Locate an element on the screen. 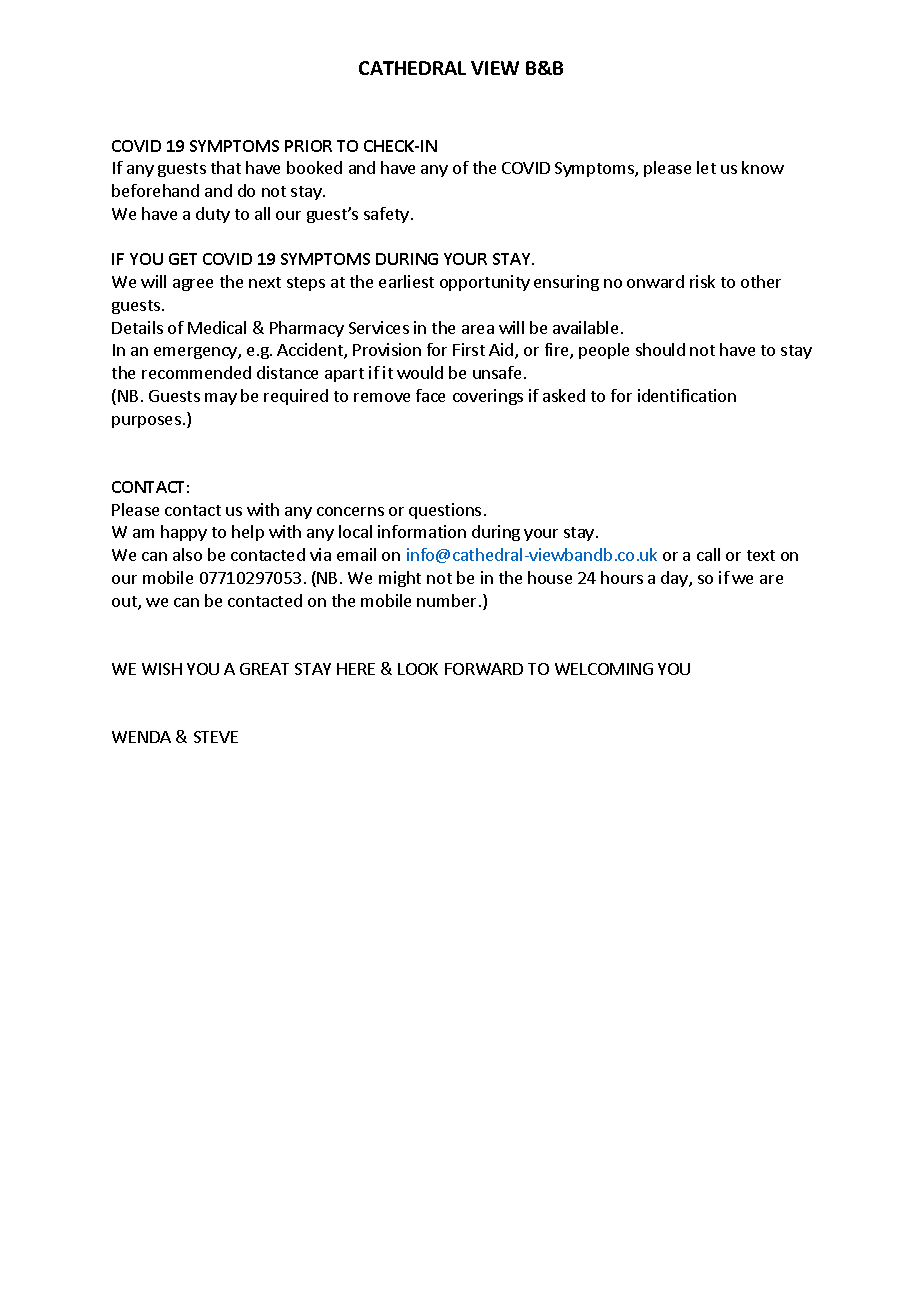  also is located at coordinates (187, 554).
